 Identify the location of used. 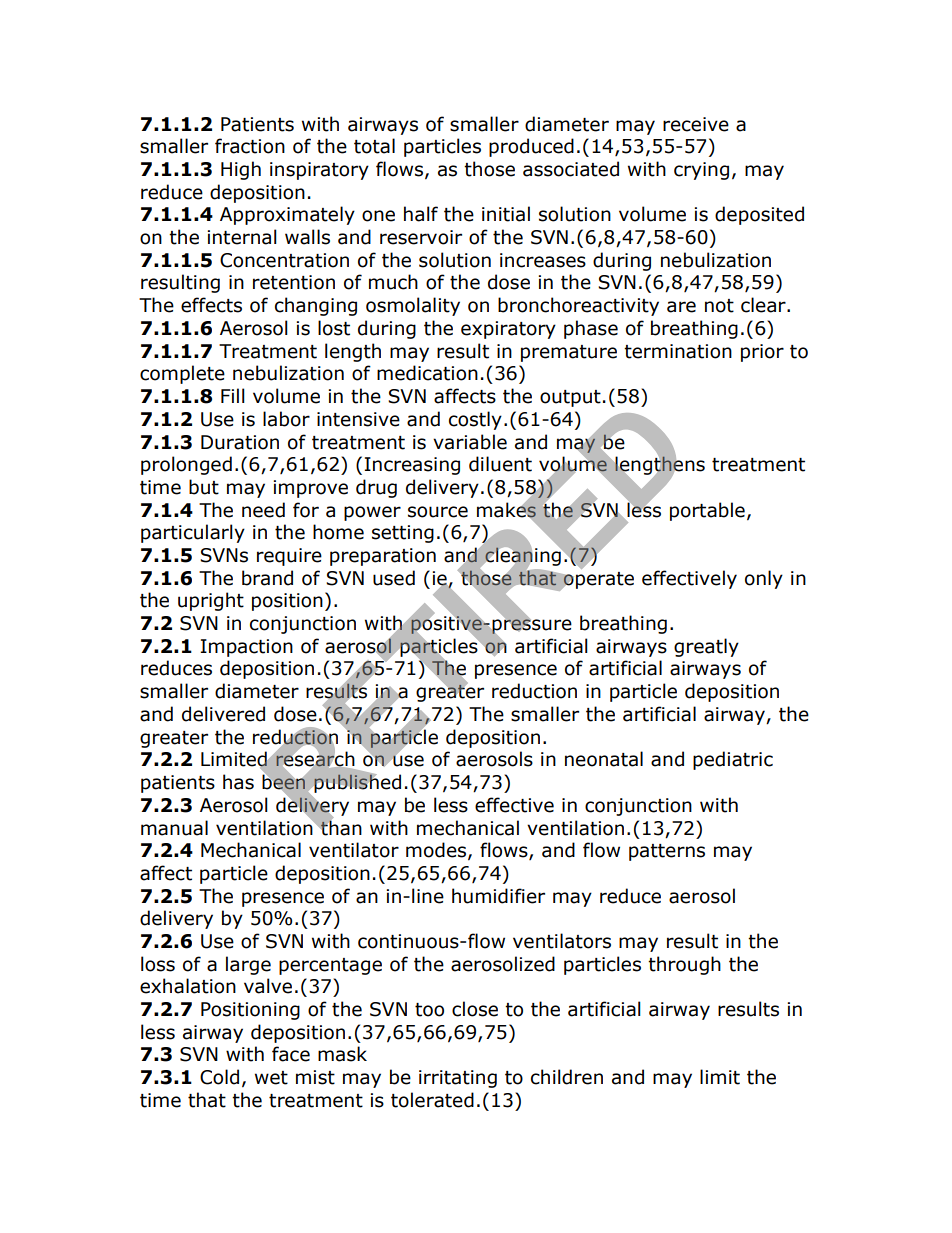
(394, 578).
